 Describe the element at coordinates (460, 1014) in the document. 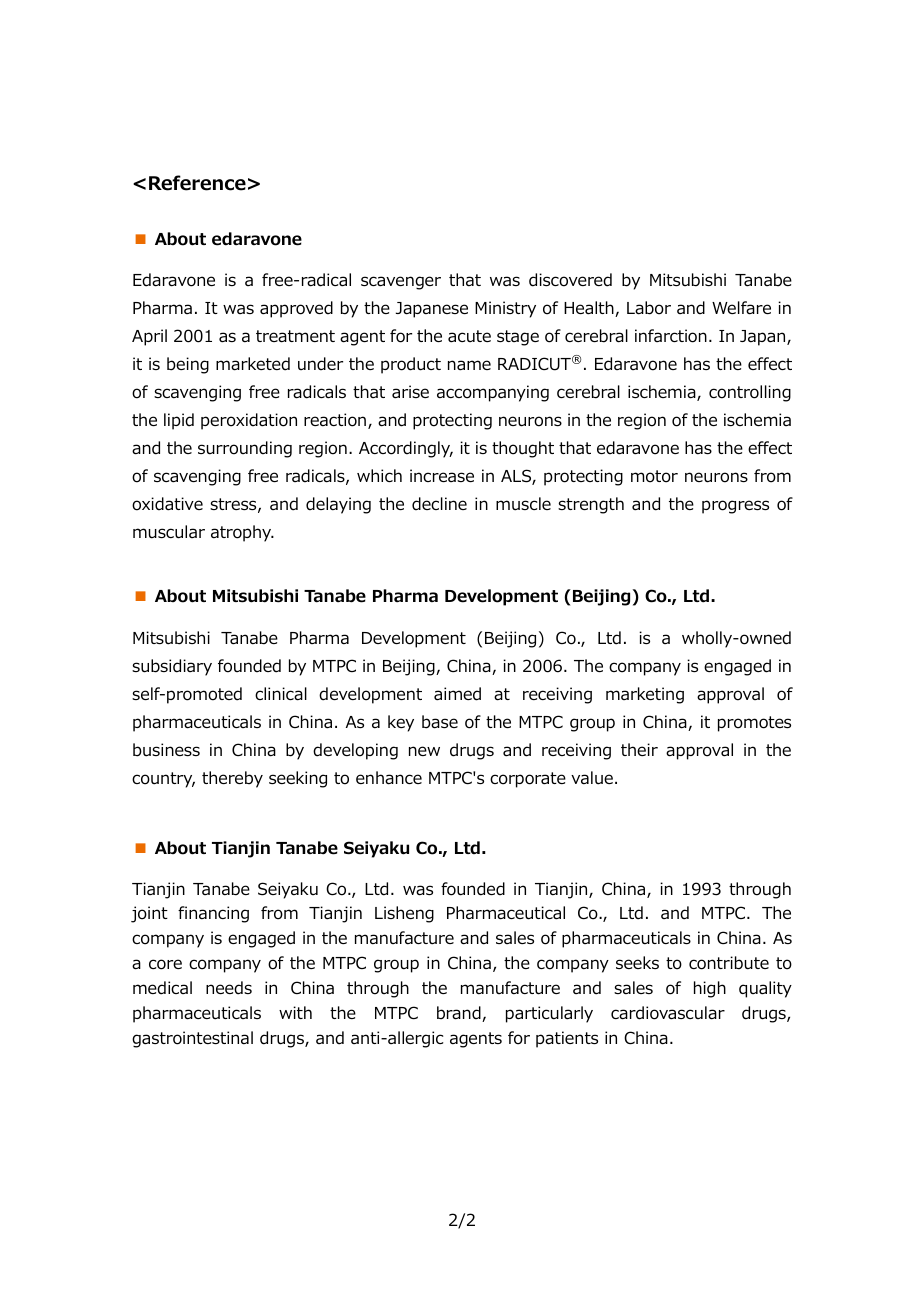

I see `brand` at that location.
